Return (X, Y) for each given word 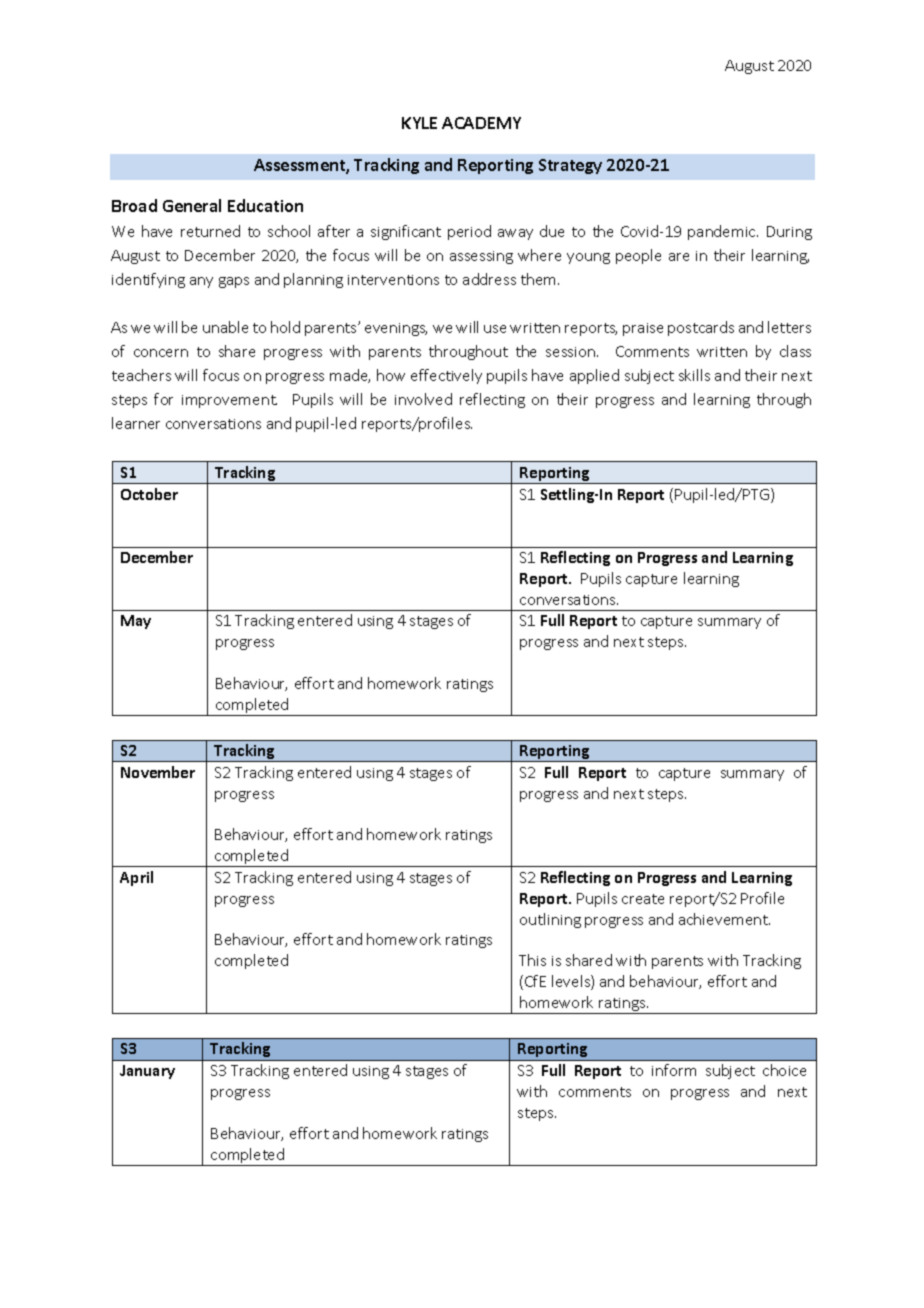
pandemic (723, 232)
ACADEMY (481, 123)
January (147, 1072)
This (532, 960)
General (192, 205)
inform (674, 1070)
